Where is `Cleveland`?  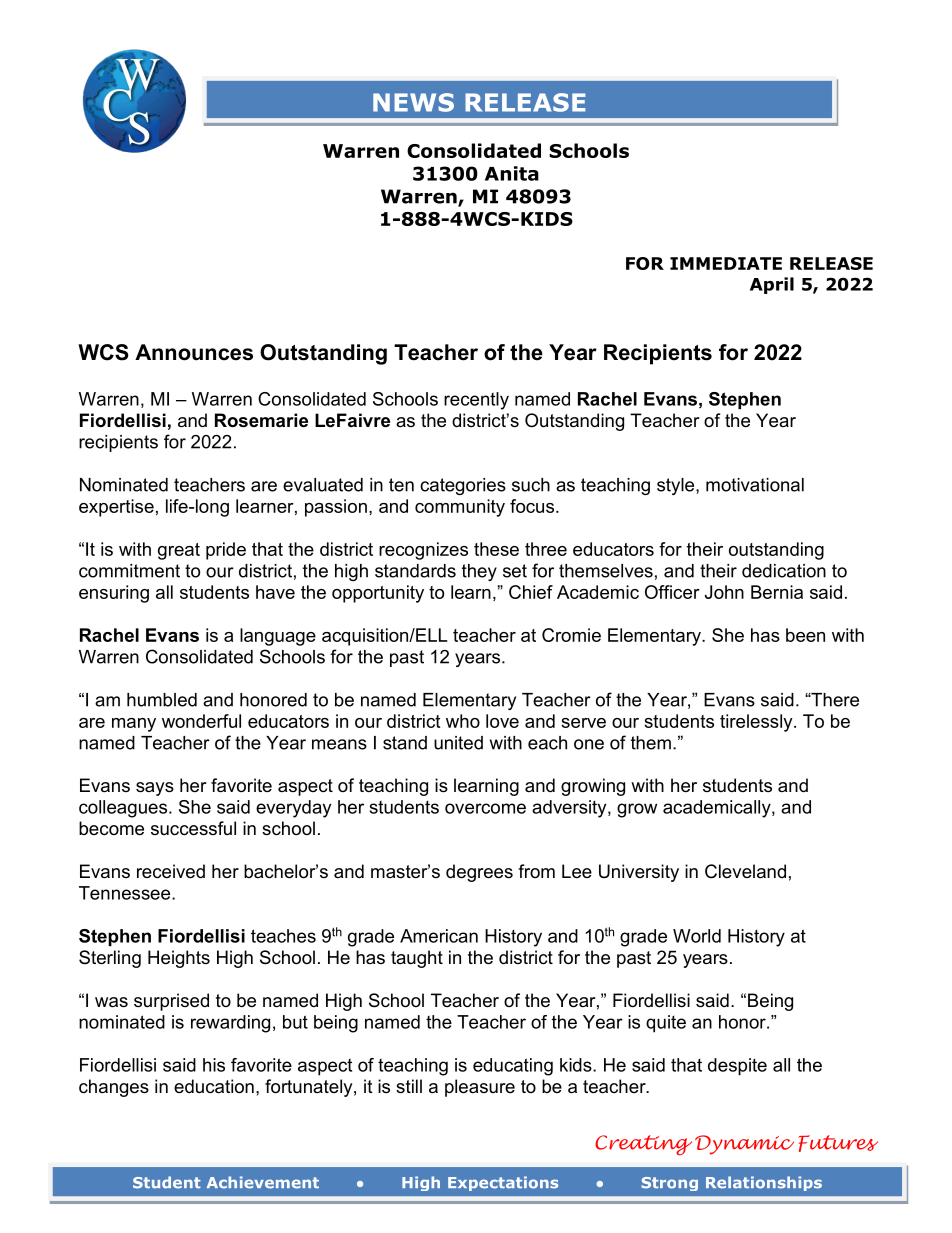 Cleveland is located at coordinates (745, 871).
